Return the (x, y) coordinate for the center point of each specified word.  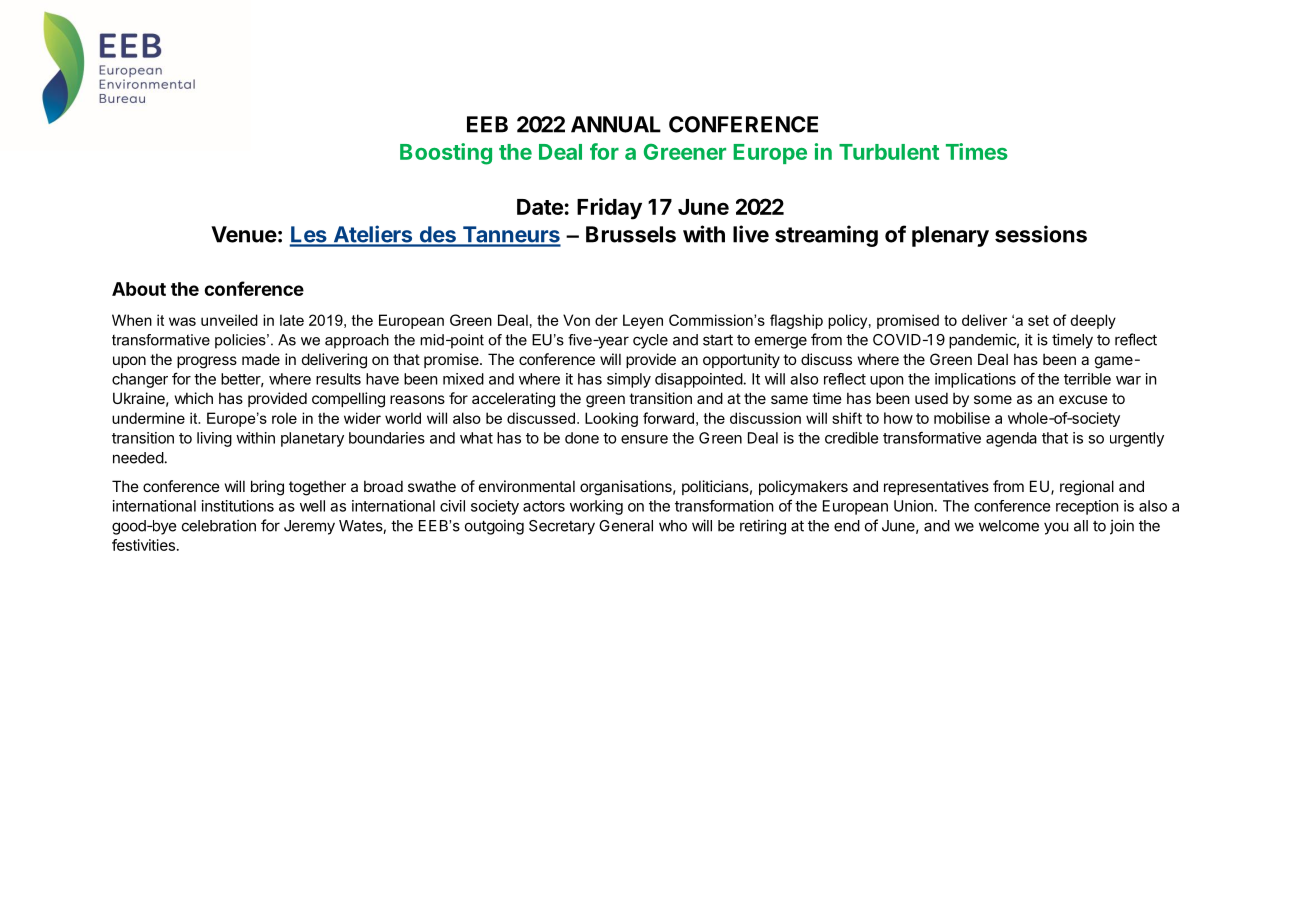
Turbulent (889, 152)
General (626, 526)
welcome (1009, 526)
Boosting (446, 154)
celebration (219, 525)
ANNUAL (616, 124)
